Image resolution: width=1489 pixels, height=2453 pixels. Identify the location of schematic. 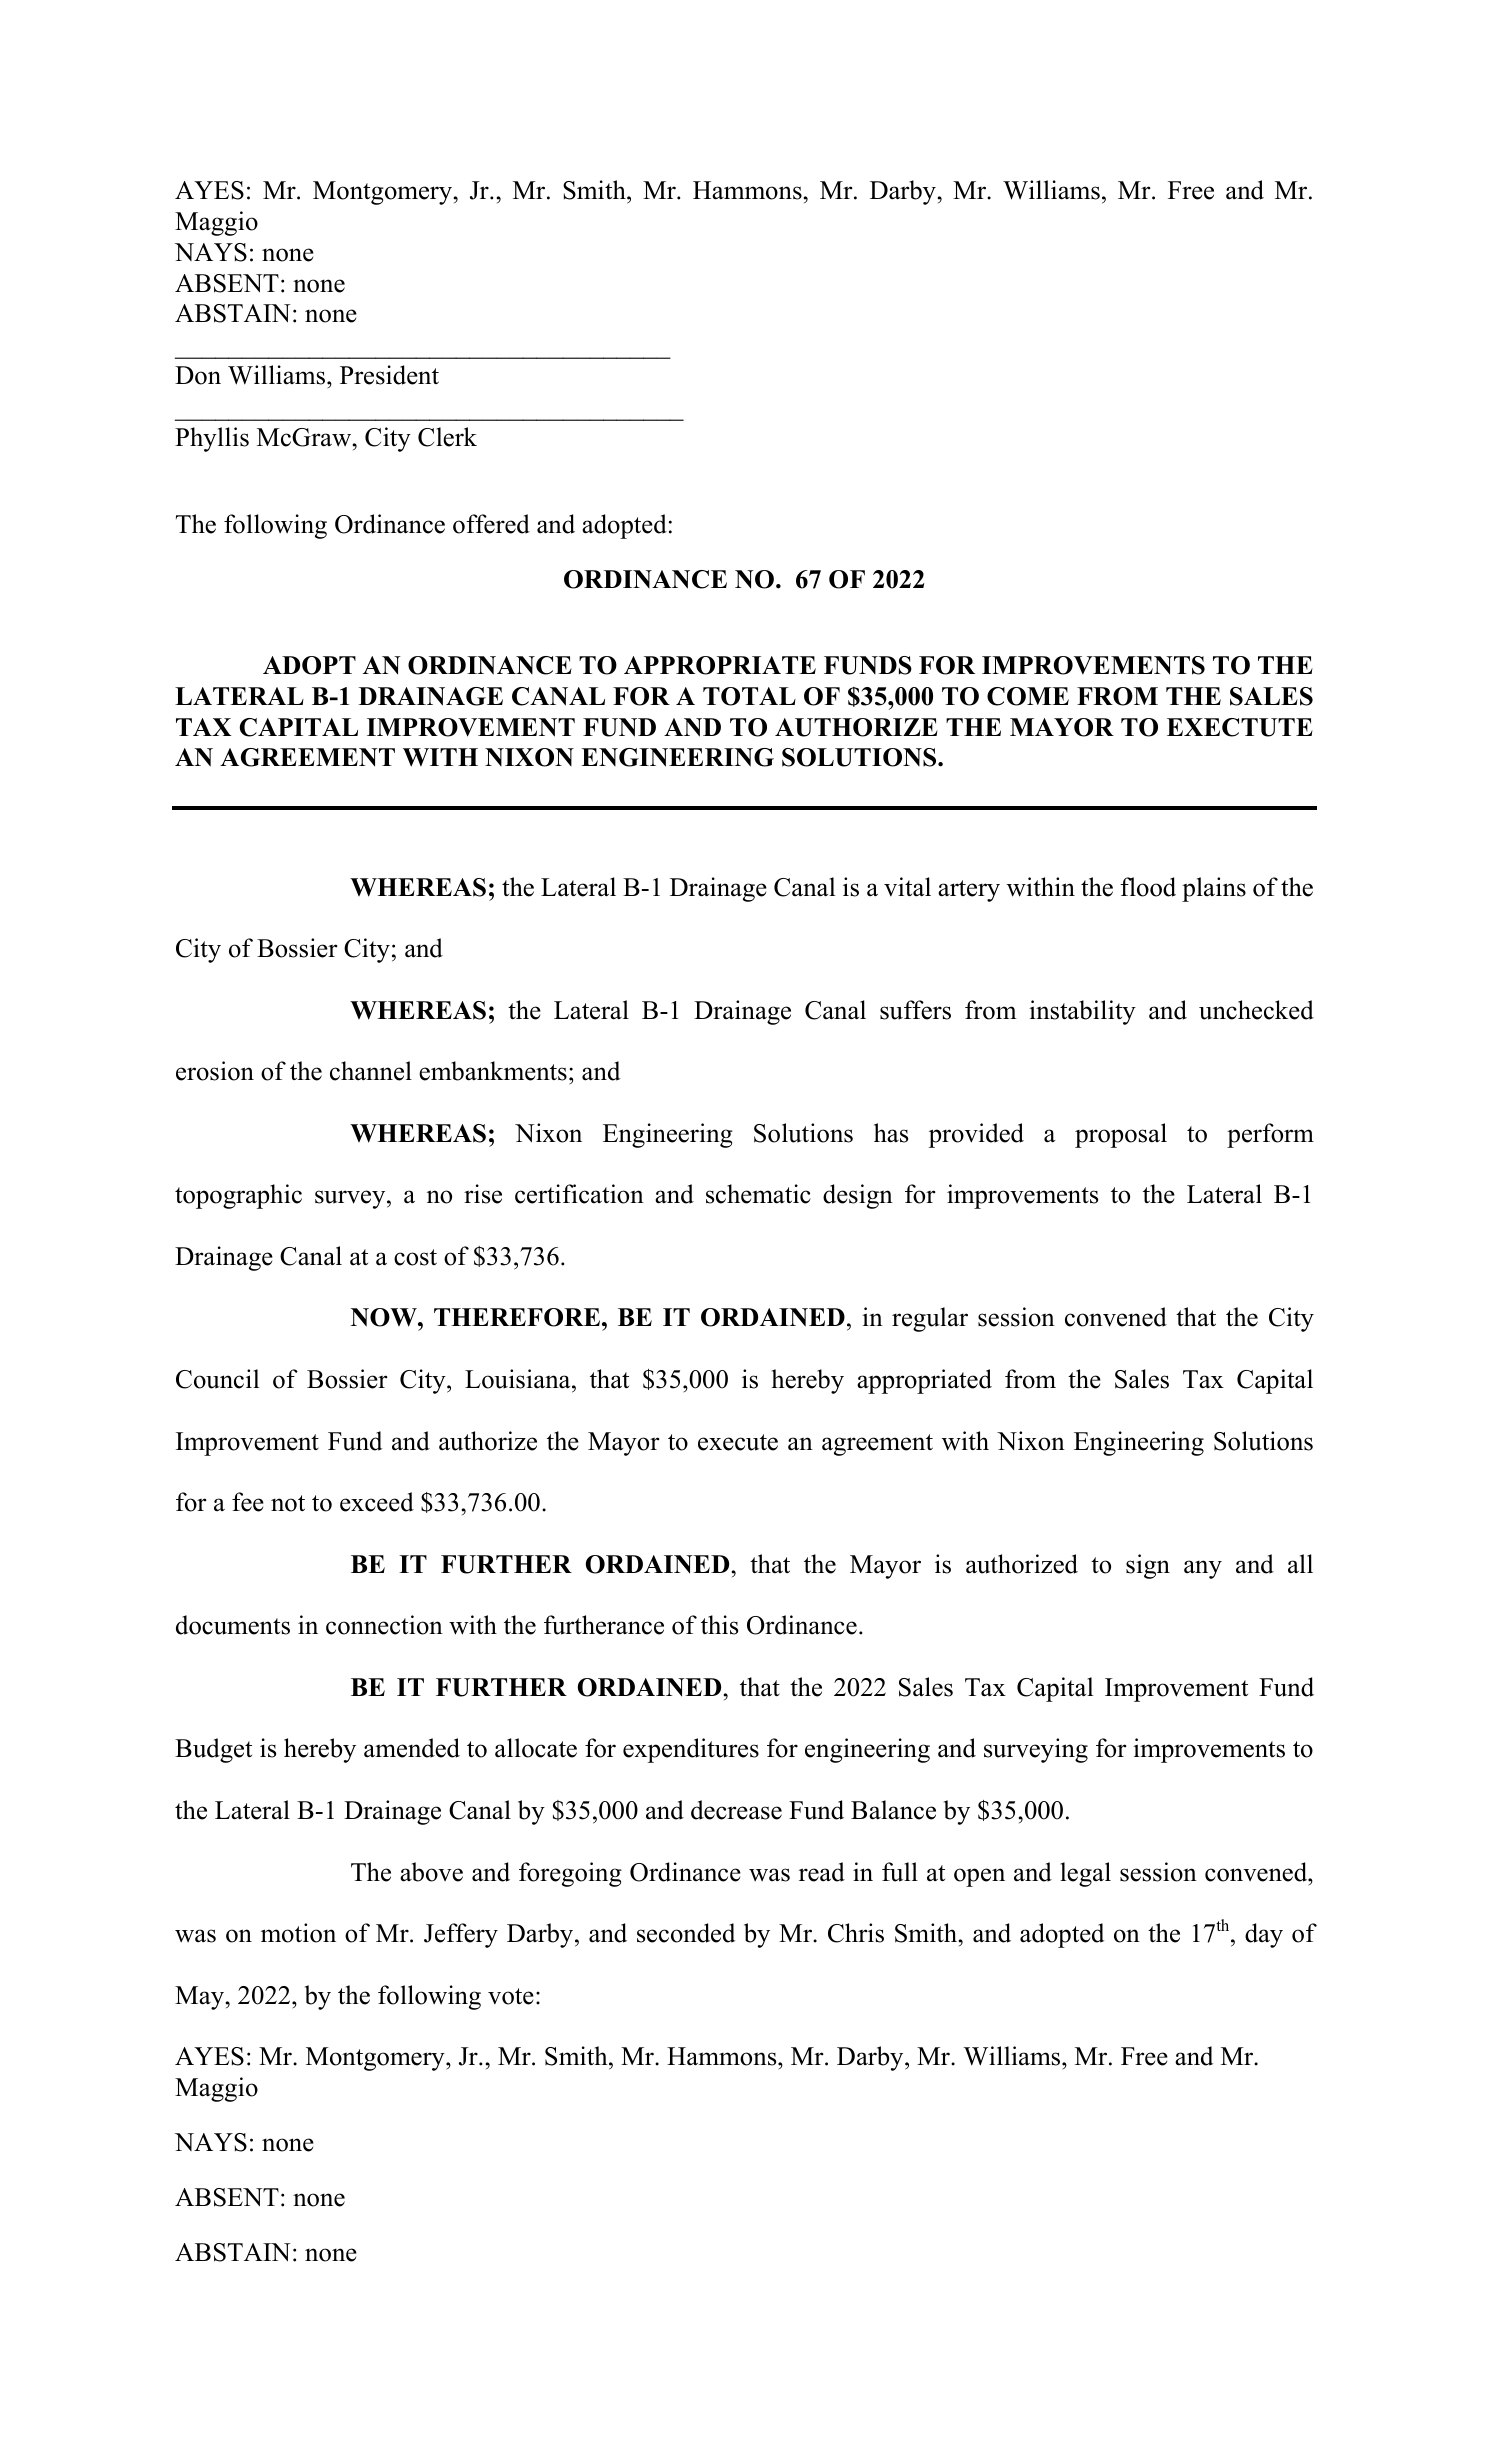
(758, 1194).
